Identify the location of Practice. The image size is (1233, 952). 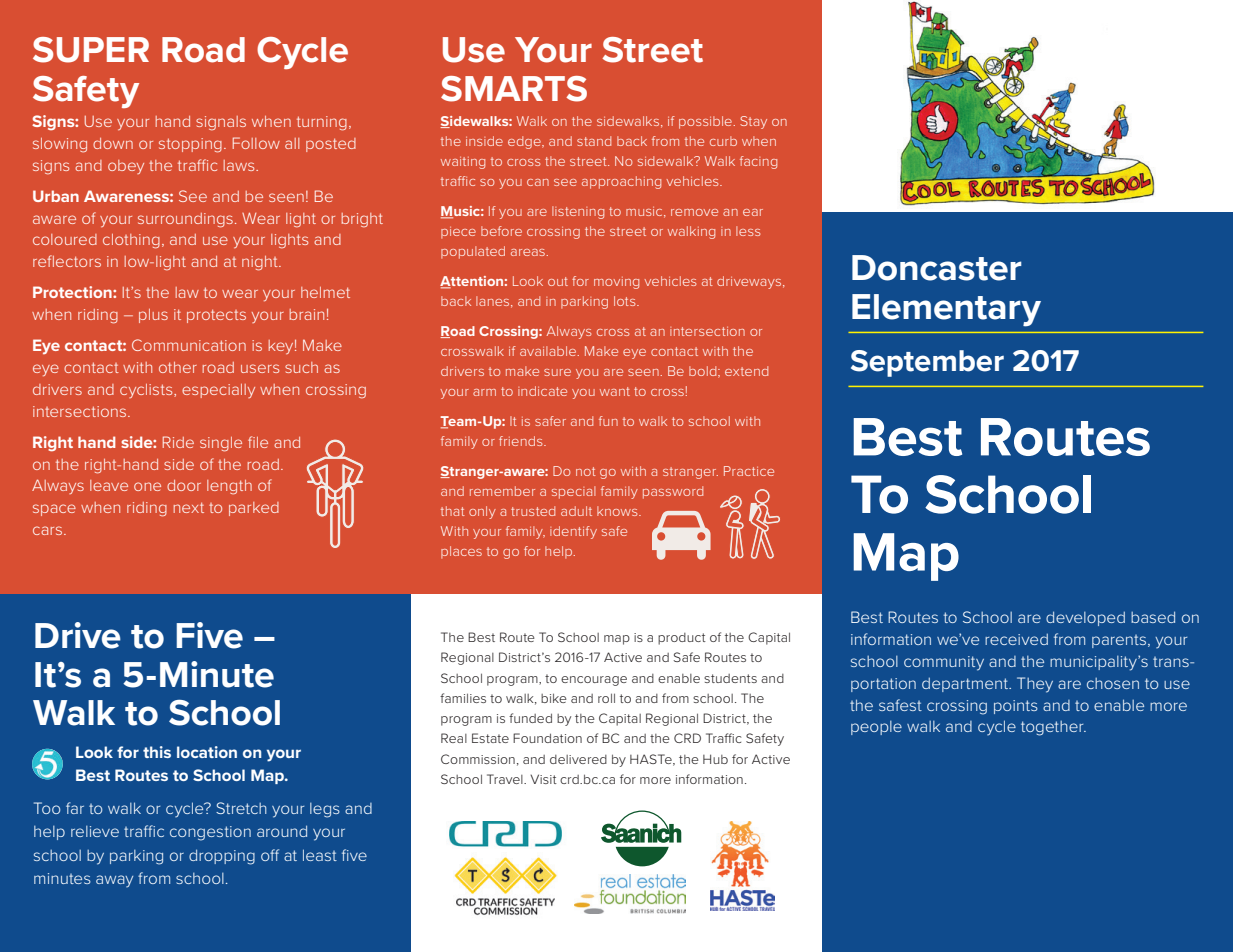
(749, 471).
